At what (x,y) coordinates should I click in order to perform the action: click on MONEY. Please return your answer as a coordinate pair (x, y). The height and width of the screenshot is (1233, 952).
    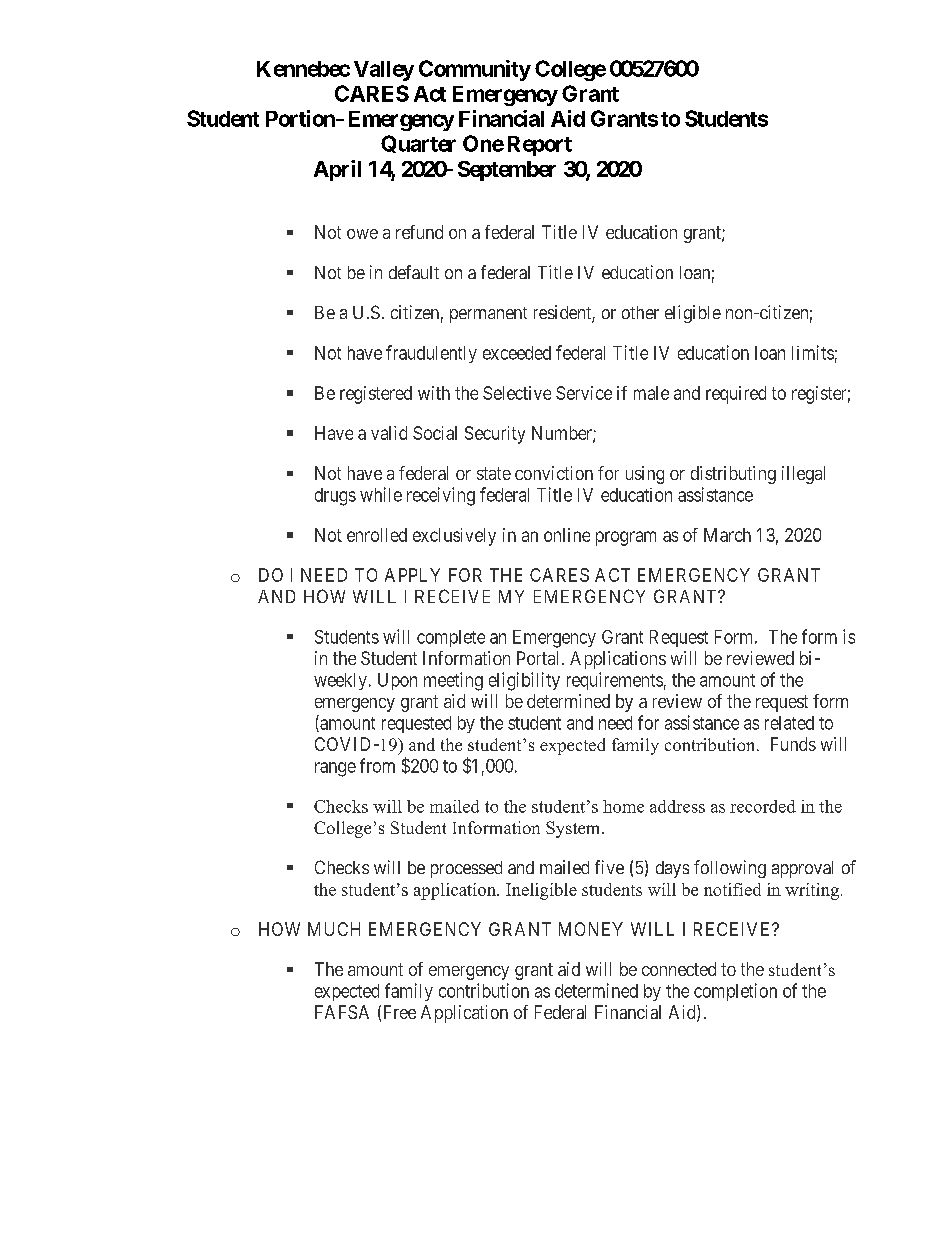
    Looking at the image, I should click on (591, 929).
